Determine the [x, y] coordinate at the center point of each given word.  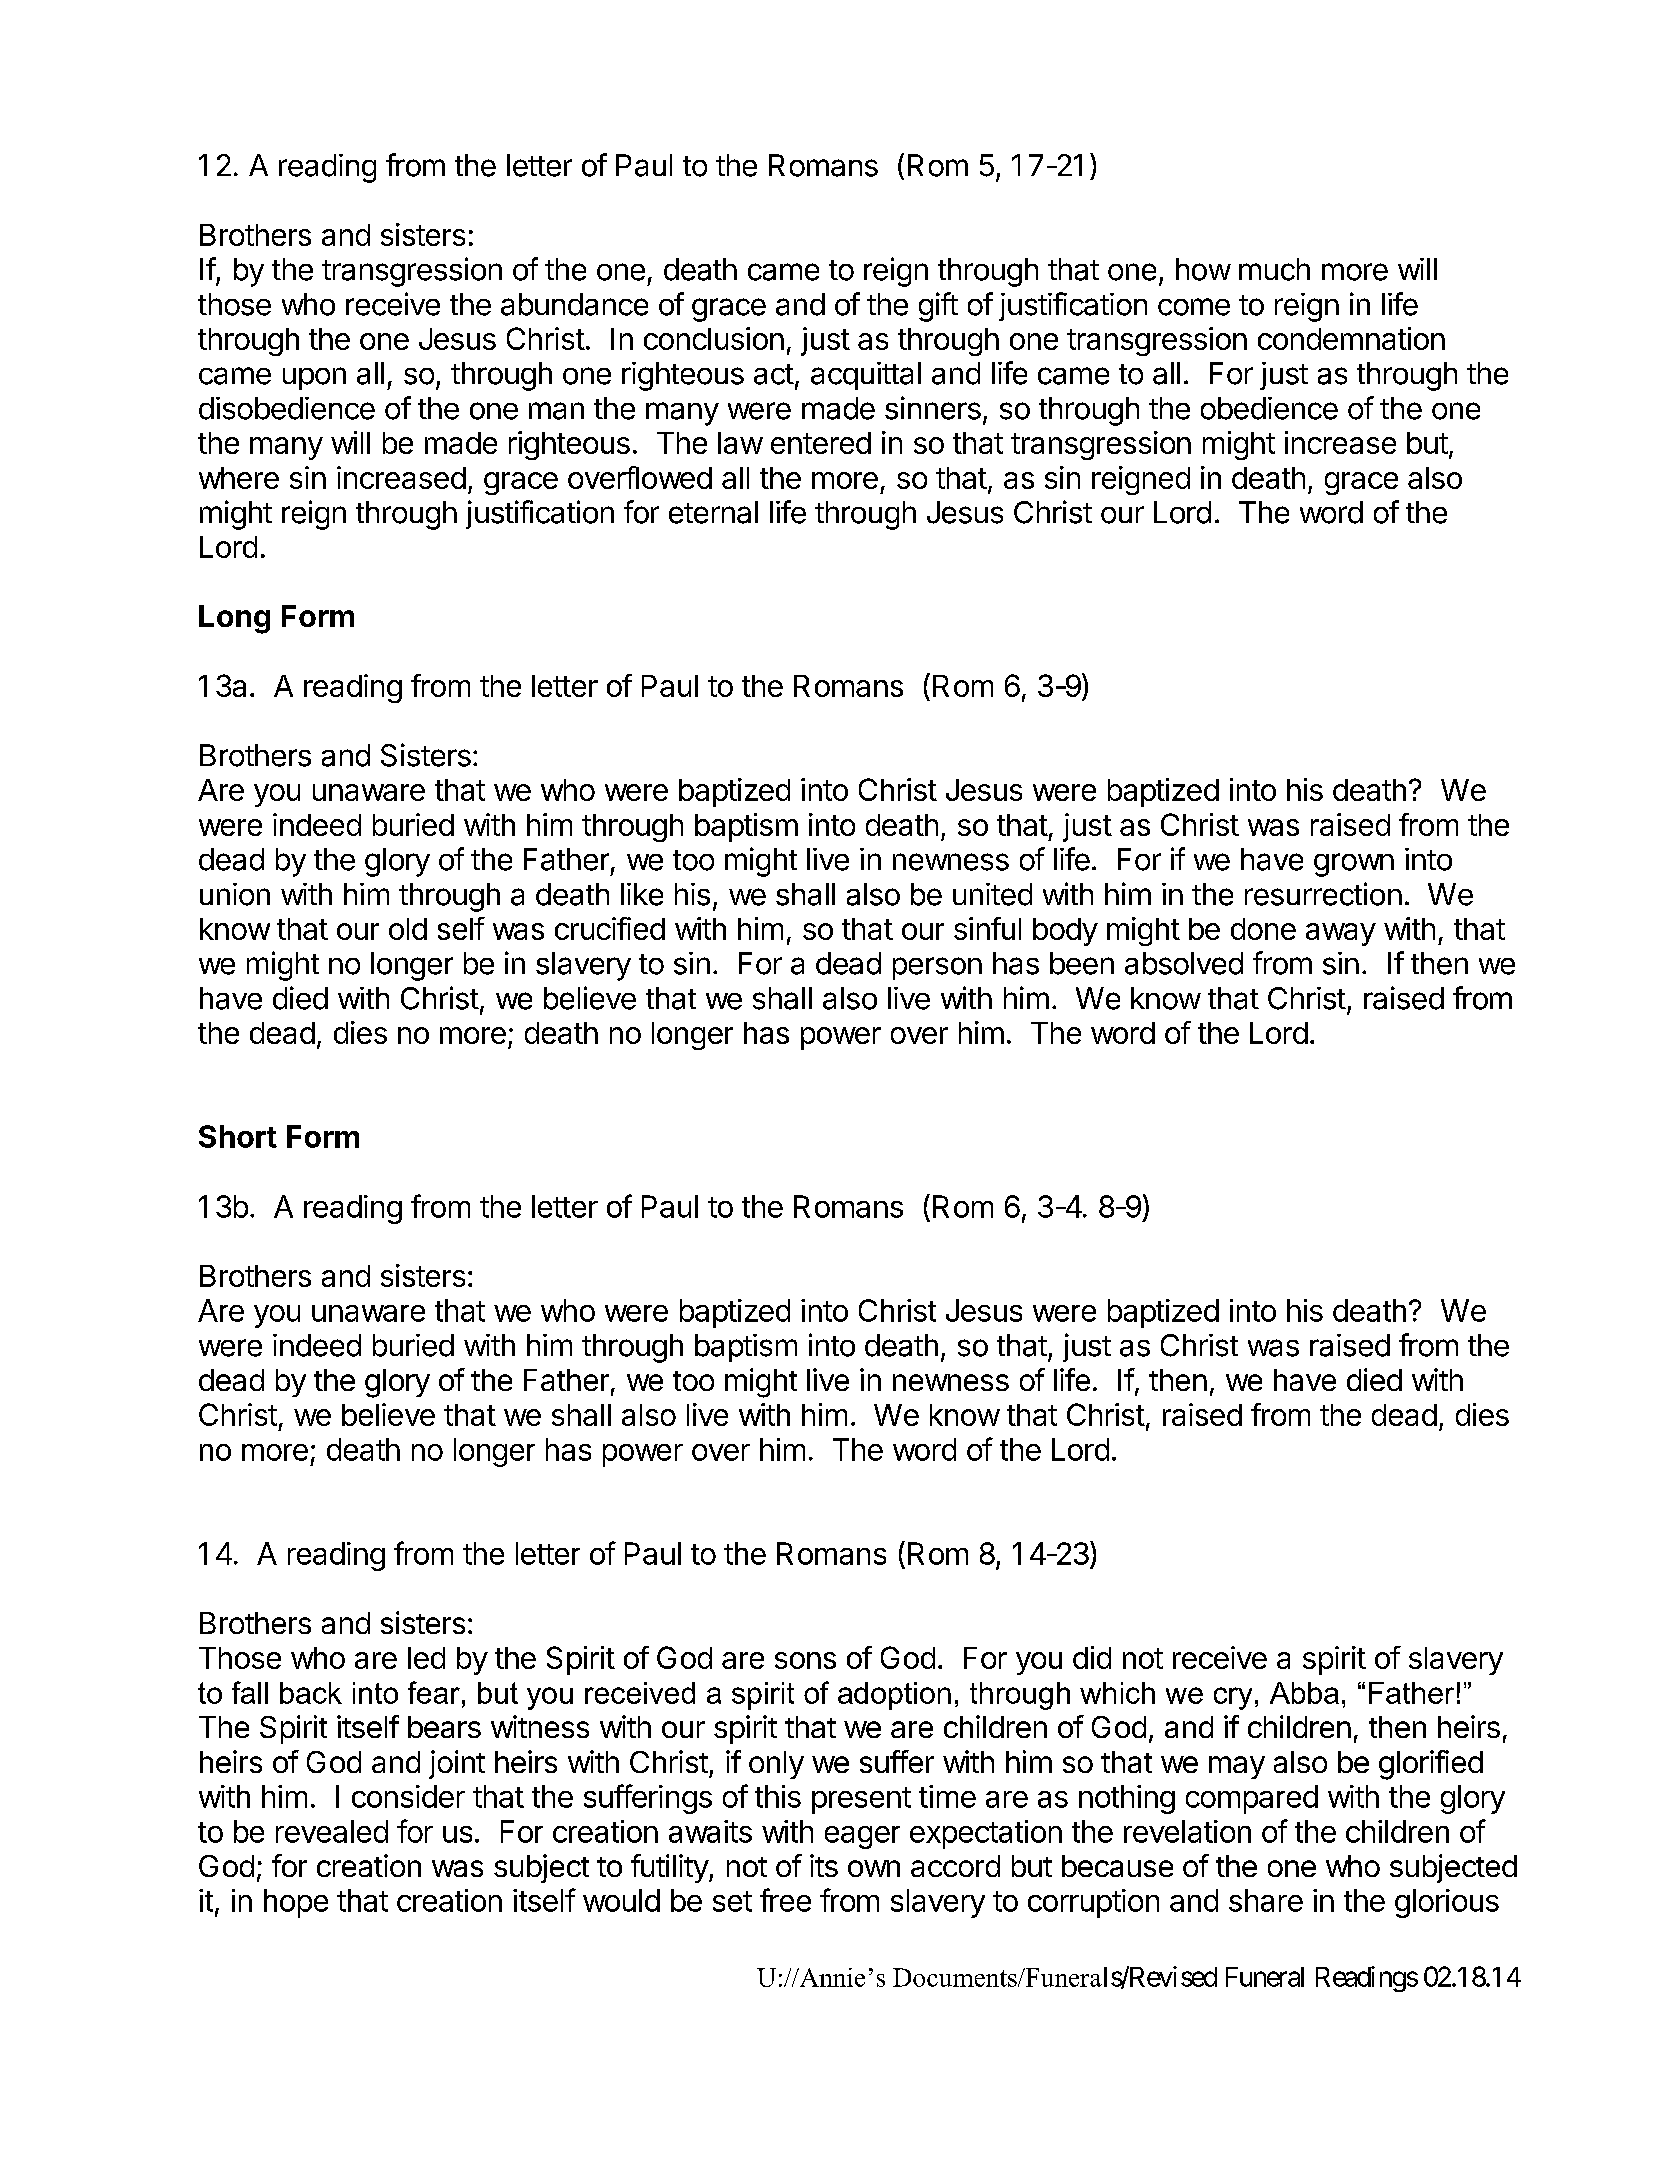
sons [805, 1660]
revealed [332, 1831]
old [408, 929]
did [1092, 1657]
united [992, 894]
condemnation [1351, 338]
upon [314, 378]
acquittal [866, 376]
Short [238, 1136]
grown [1354, 865]
